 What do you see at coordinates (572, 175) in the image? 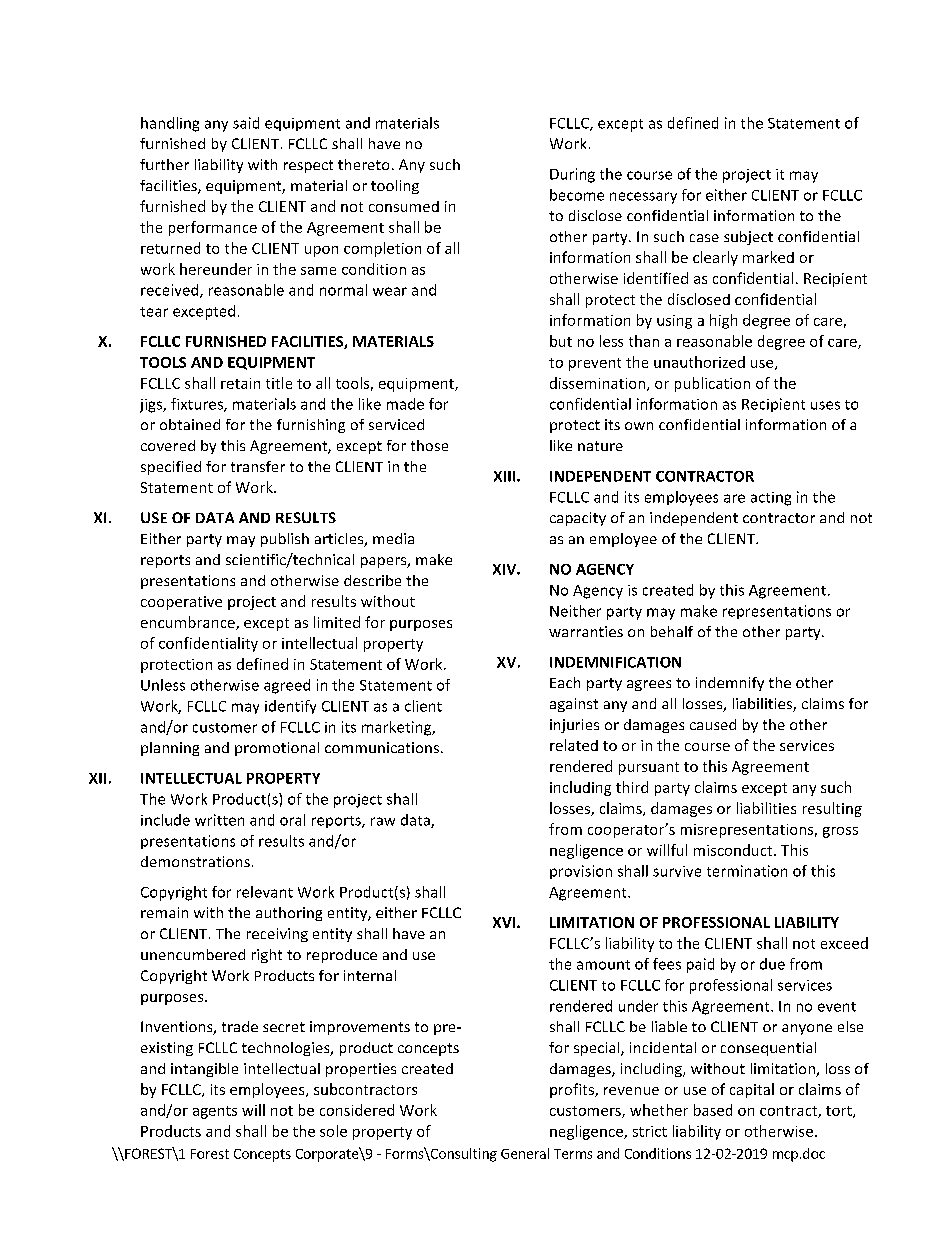
I see `During` at bounding box center [572, 175].
